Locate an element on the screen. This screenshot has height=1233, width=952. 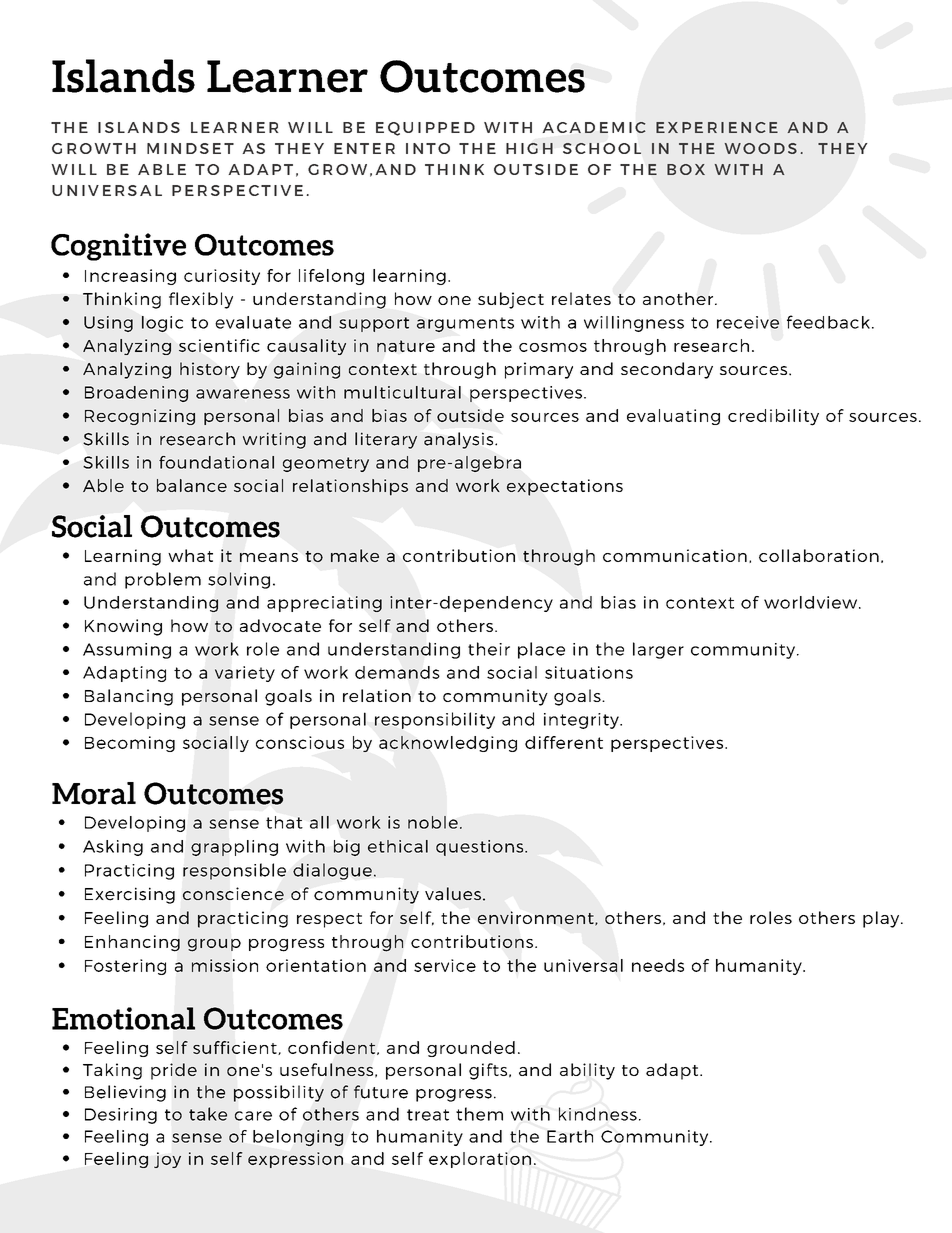
take is located at coordinates (208, 1114).
